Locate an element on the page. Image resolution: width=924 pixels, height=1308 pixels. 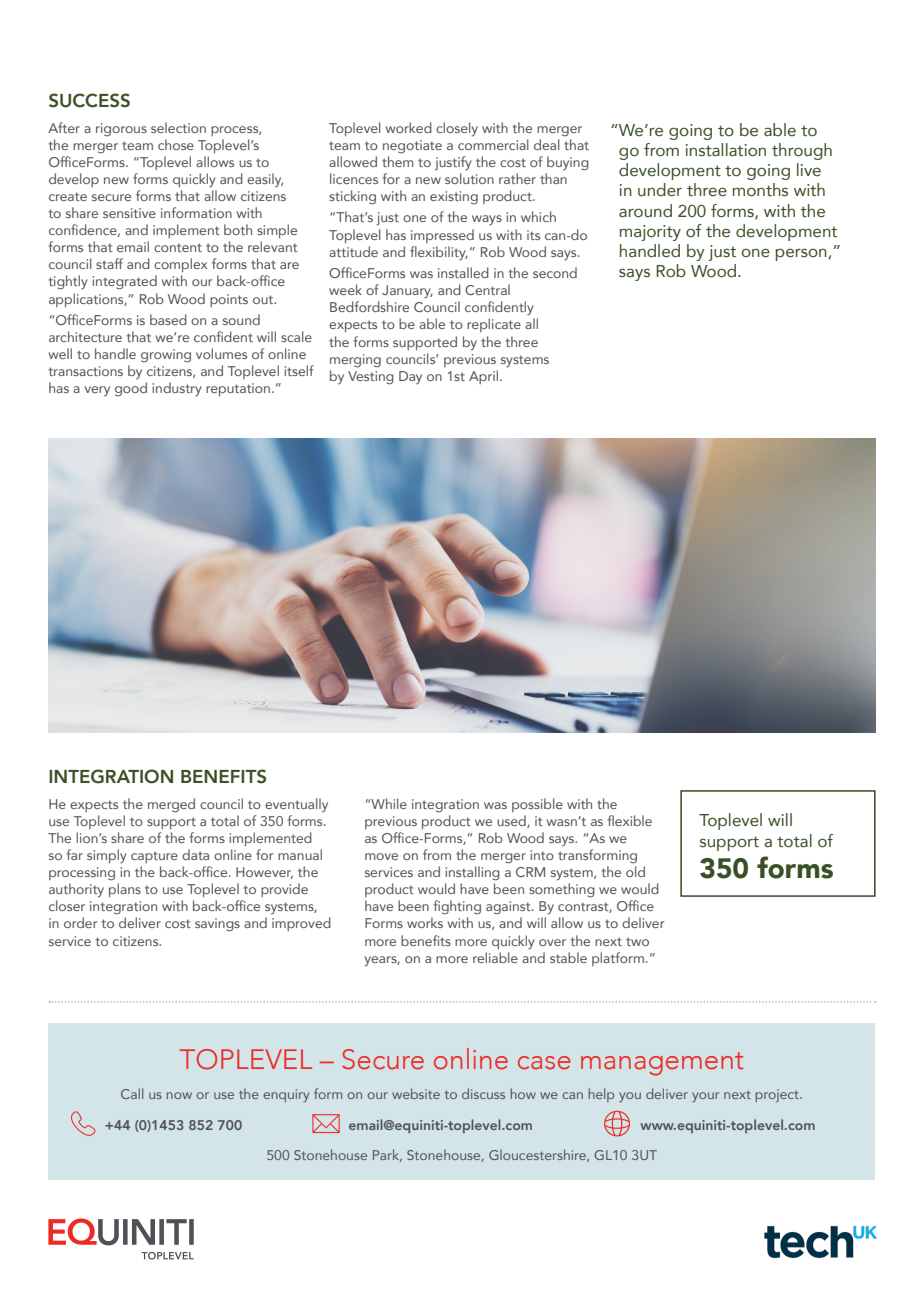
merged is located at coordinates (171, 805).
